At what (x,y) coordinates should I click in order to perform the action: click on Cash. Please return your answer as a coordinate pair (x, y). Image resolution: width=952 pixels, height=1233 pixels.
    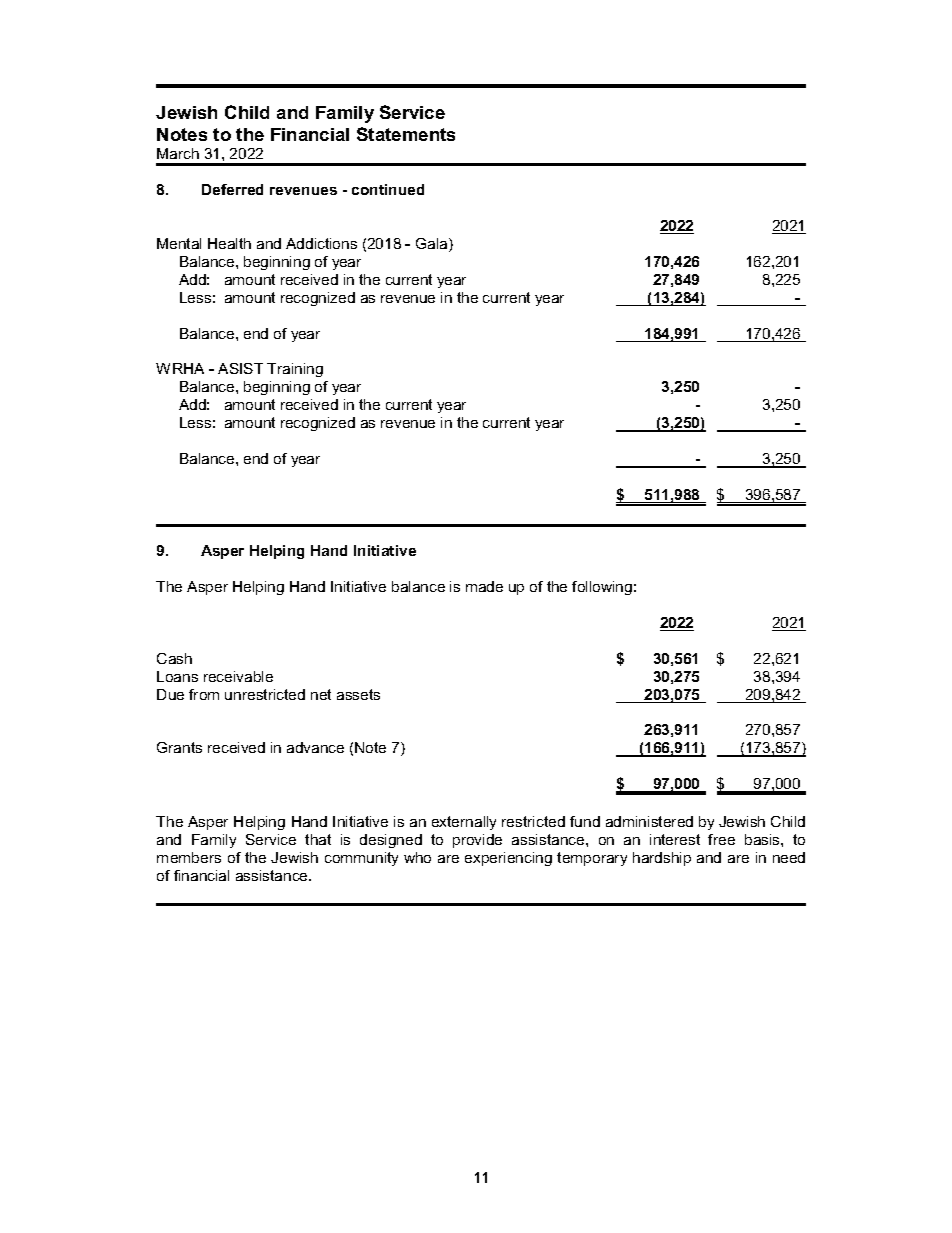
    Looking at the image, I should click on (174, 658).
